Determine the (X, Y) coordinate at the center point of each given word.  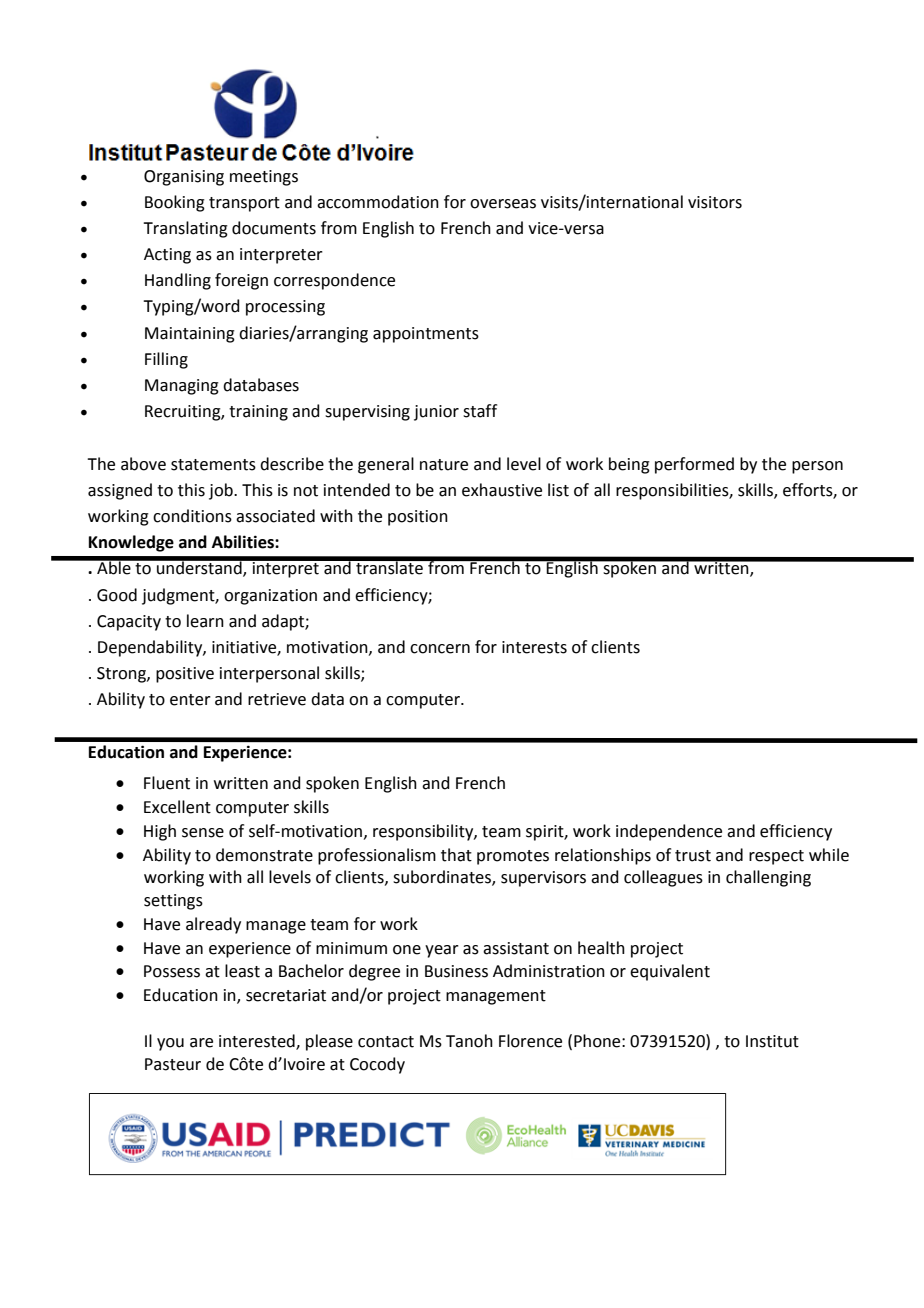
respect (776, 857)
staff (480, 411)
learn (205, 621)
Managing (182, 387)
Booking (175, 203)
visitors (715, 202)
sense (203, 833)
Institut (772, 1041)
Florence (530, 1041)
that (456, 855)
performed (694, 465)
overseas (503, 204)
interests (534, 647)
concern (440, 649)
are (201, 1043)
